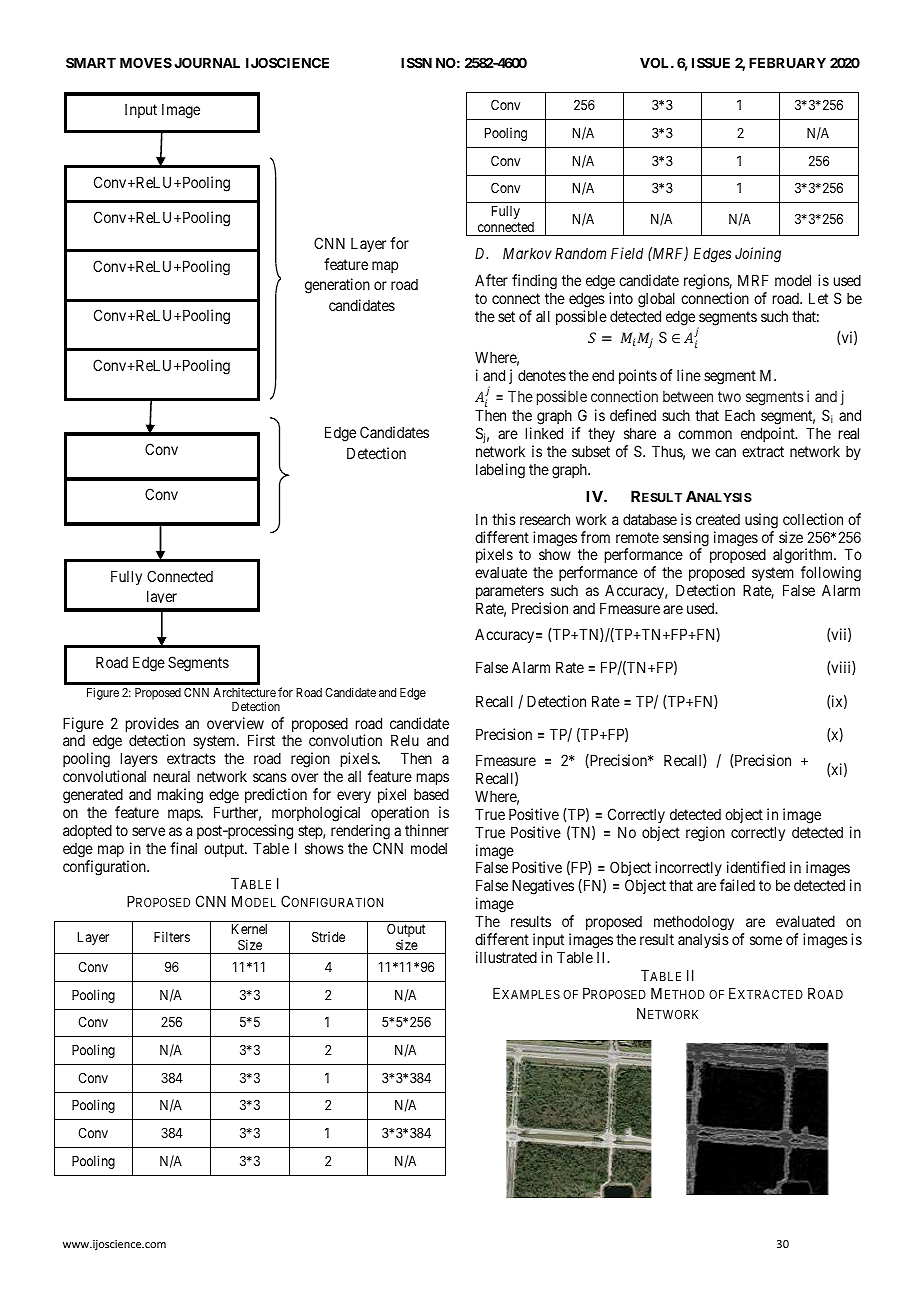  I want to click on labeling, so click(500, 471).
